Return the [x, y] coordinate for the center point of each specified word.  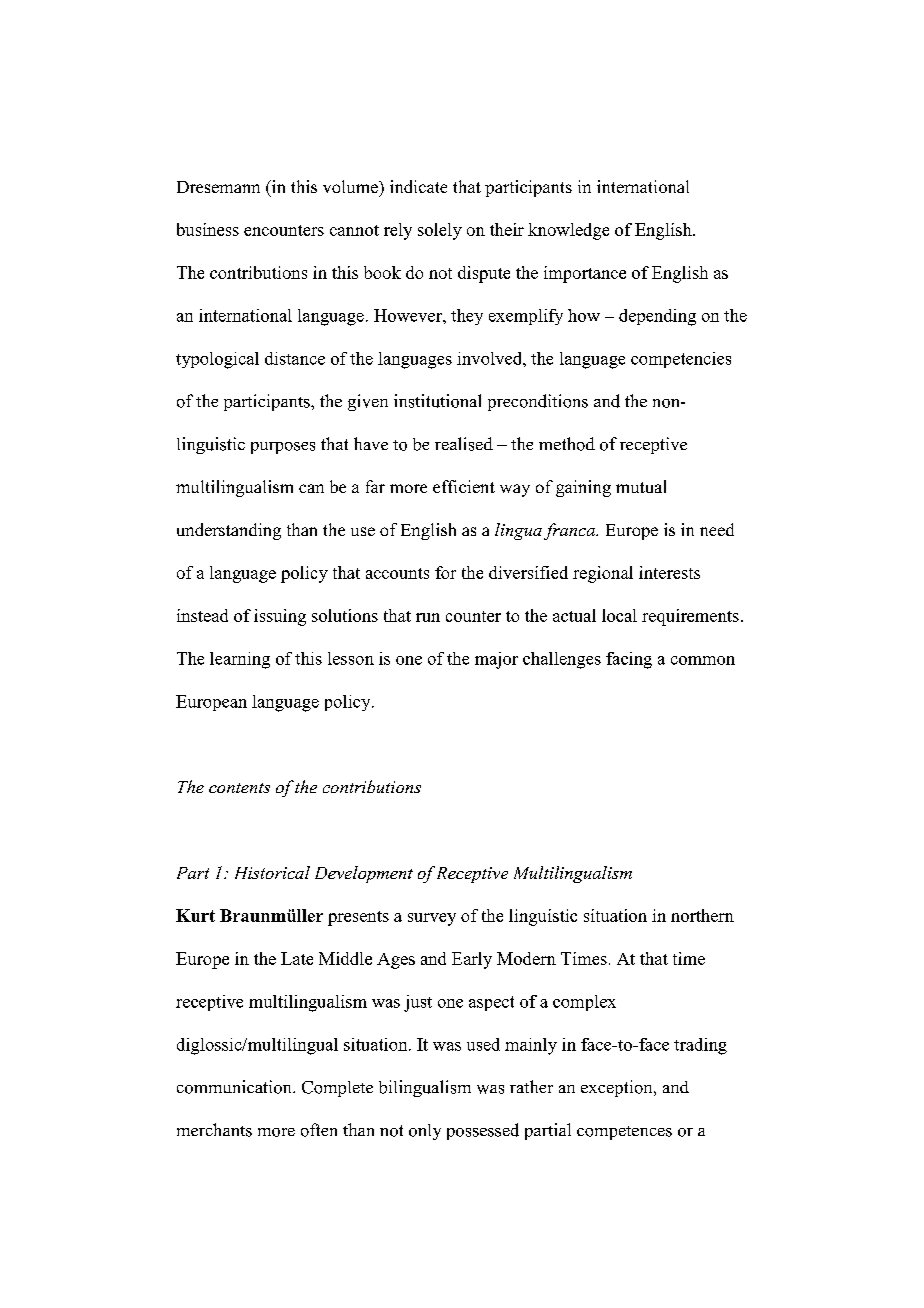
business [208, 229]
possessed [483, 1131]
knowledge [568, 231]
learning [240, 660]
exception [618, 1088]
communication [235, 1087]
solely [440, 231]
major [496, 660]
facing [629, 660]
